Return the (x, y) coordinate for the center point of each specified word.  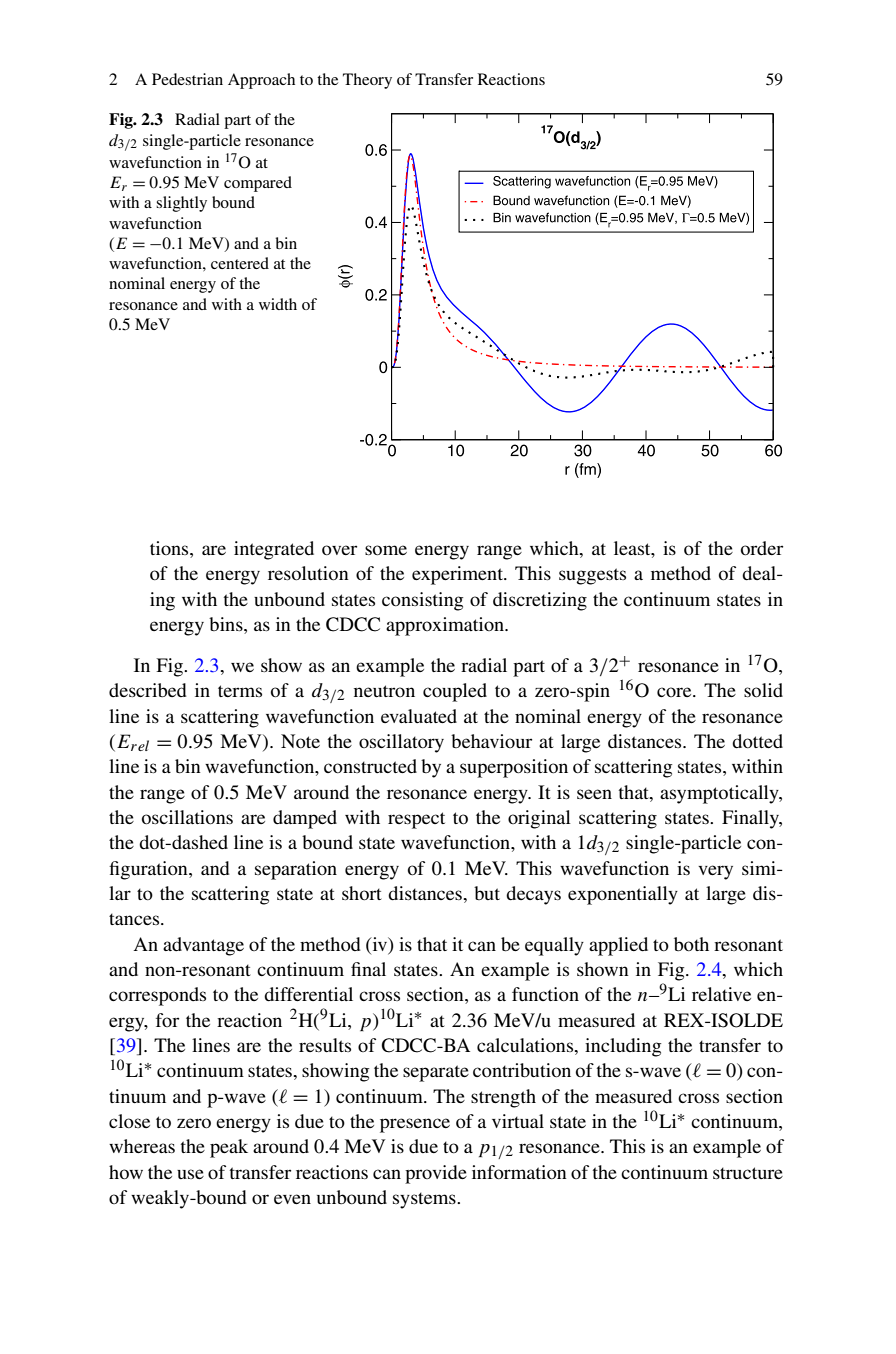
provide (436, 1174)
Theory (367, 81)
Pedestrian (187, 79)
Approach (261, 81)
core (675, 692)
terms (240, 691)
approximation (446, 626)
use (190, 1174)
